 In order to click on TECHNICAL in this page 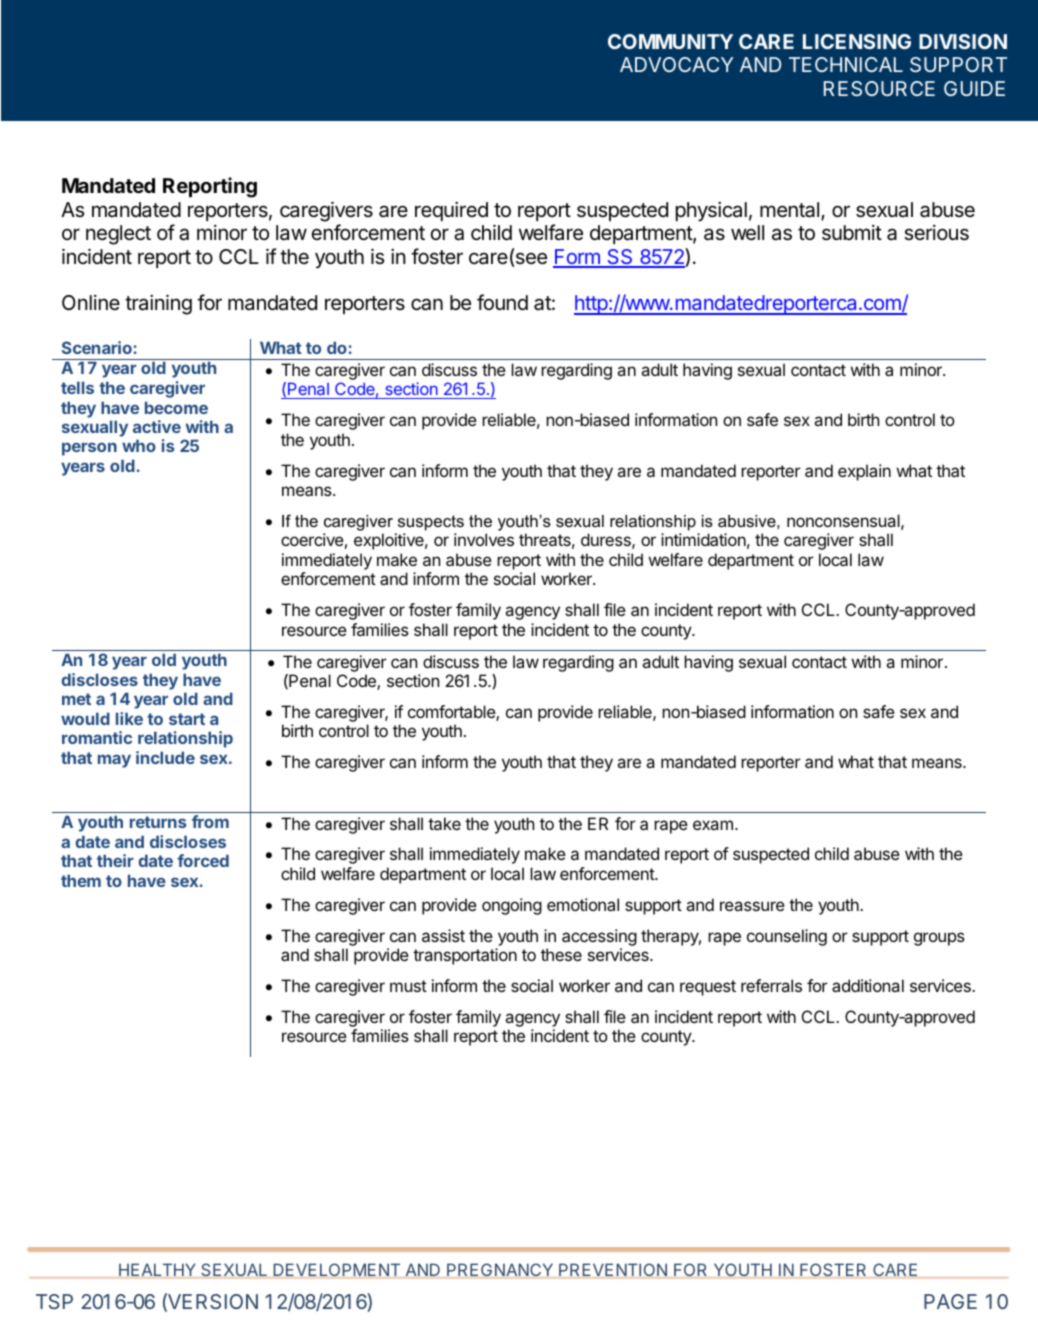, I will do `click(846, 64)`.
